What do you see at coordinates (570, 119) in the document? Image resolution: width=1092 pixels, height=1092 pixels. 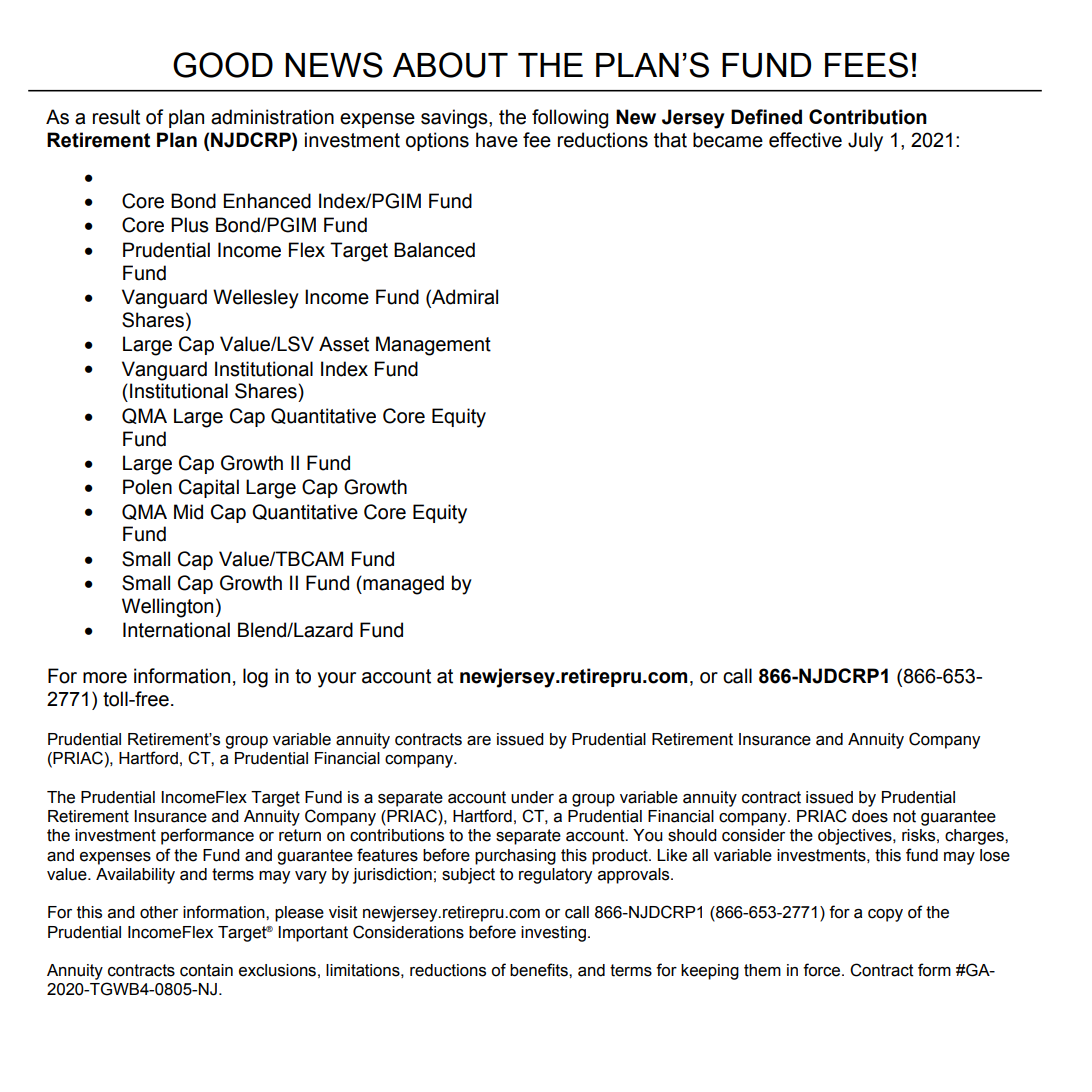 I see `following` at bounding box center [570, 119].
